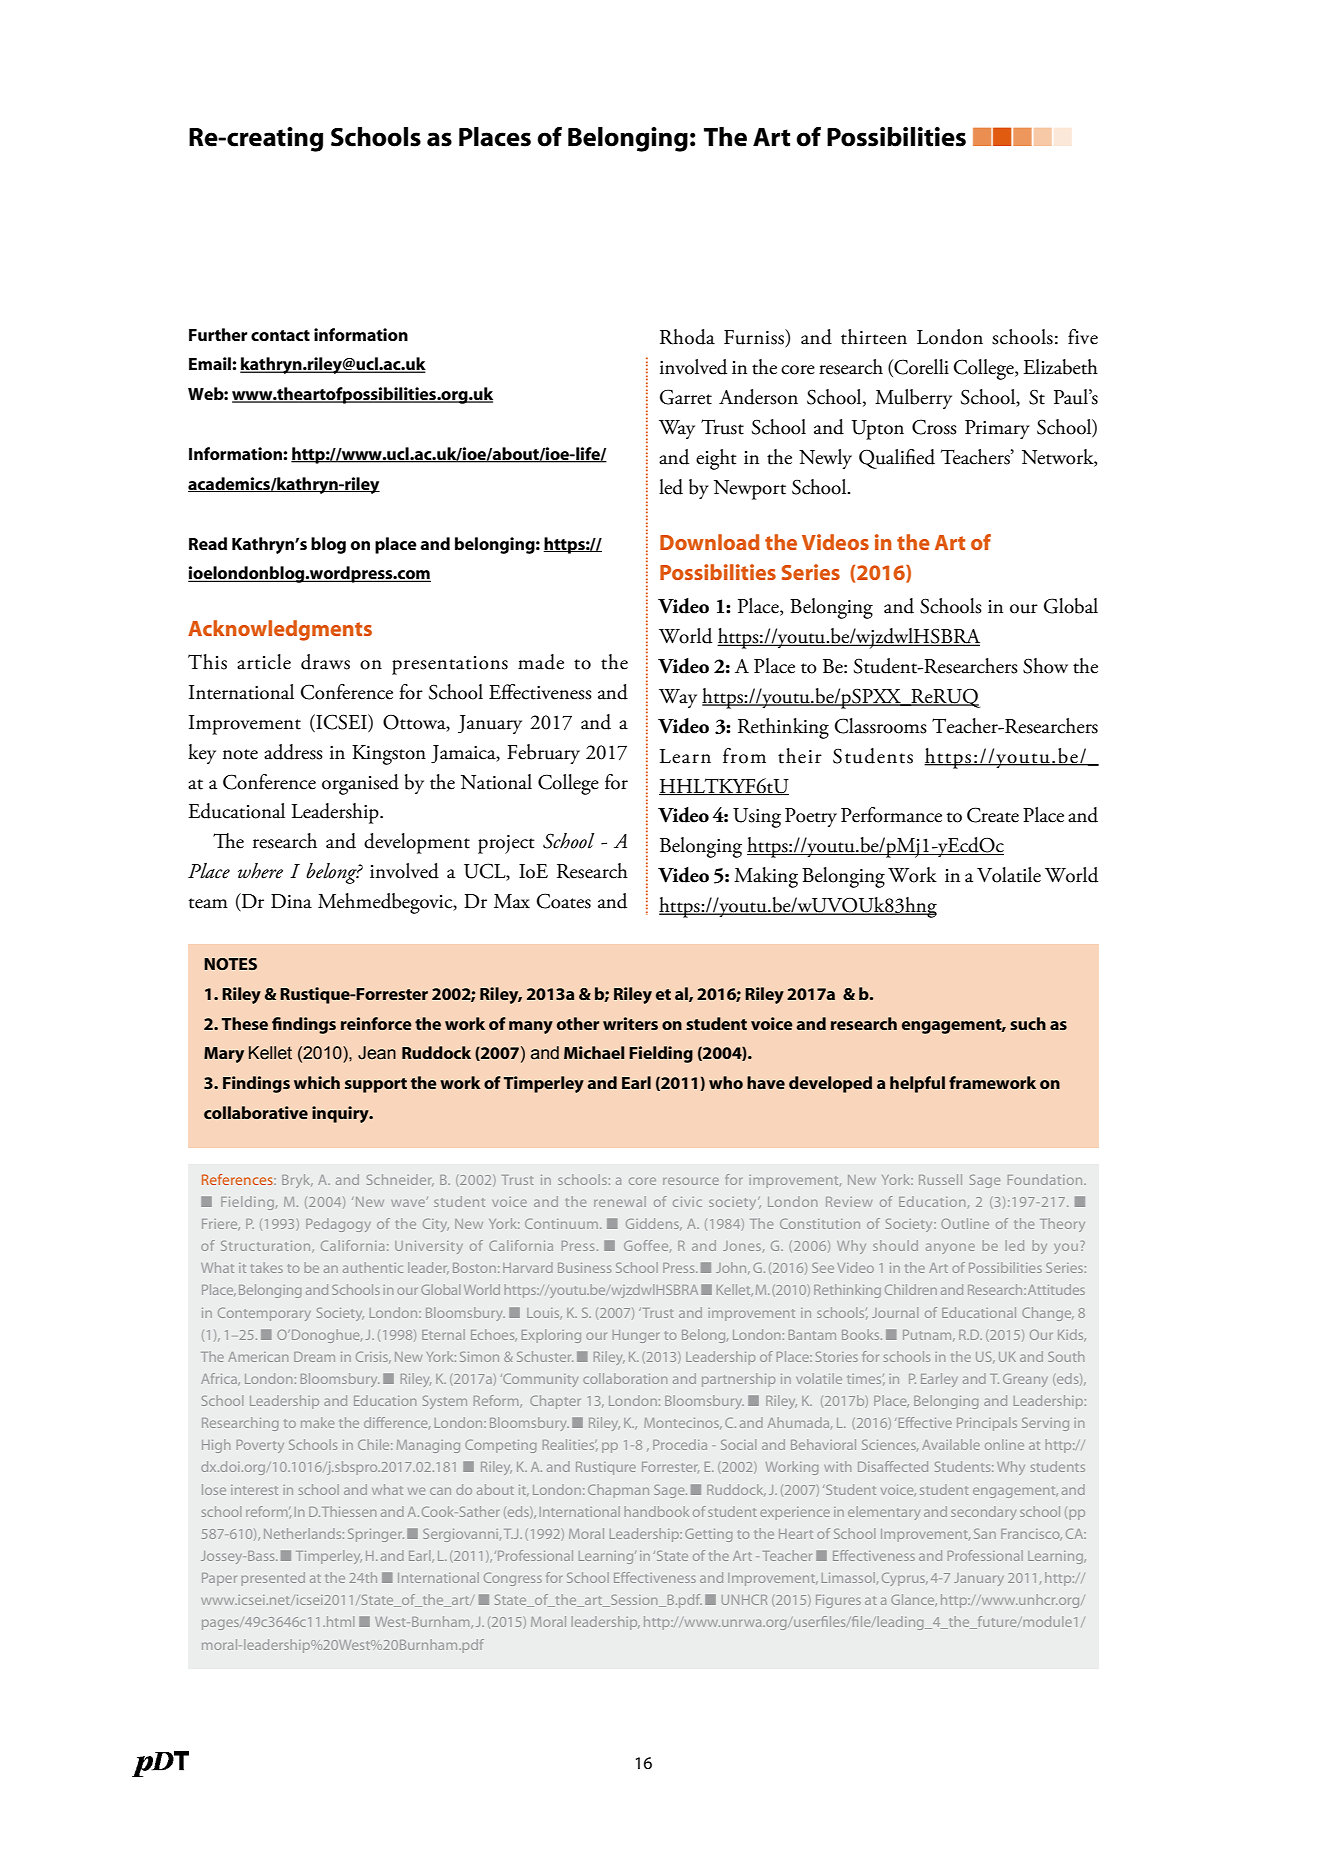 The image size is (1318, 1863). I want to click on Elizabeth, so click(1060, 367).
